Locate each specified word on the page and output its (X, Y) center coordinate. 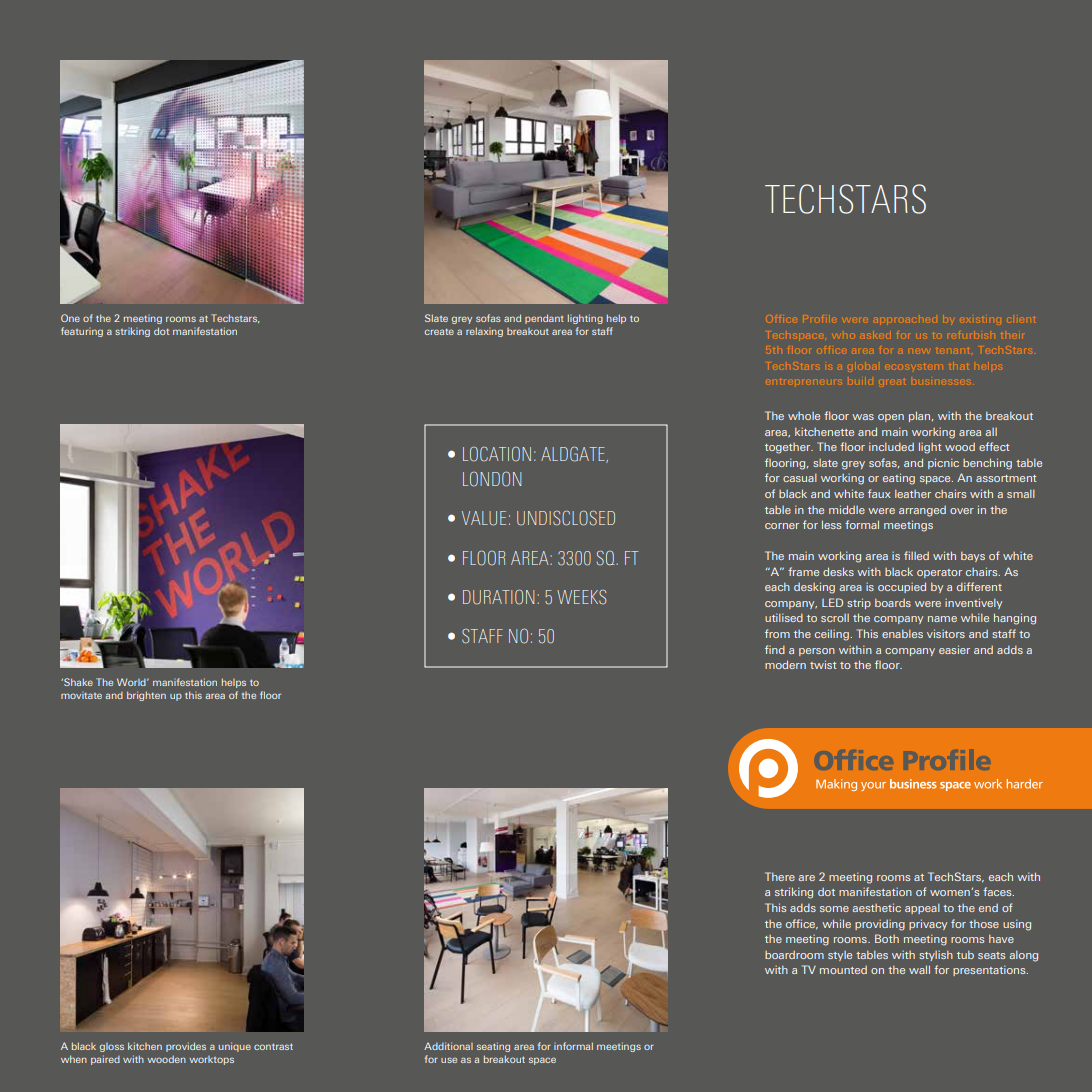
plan (921, 416)
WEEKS (581, 597)
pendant (544, 319)
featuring (82, 332)
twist (823, 664)
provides (186, 1047)
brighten (146, 696)
